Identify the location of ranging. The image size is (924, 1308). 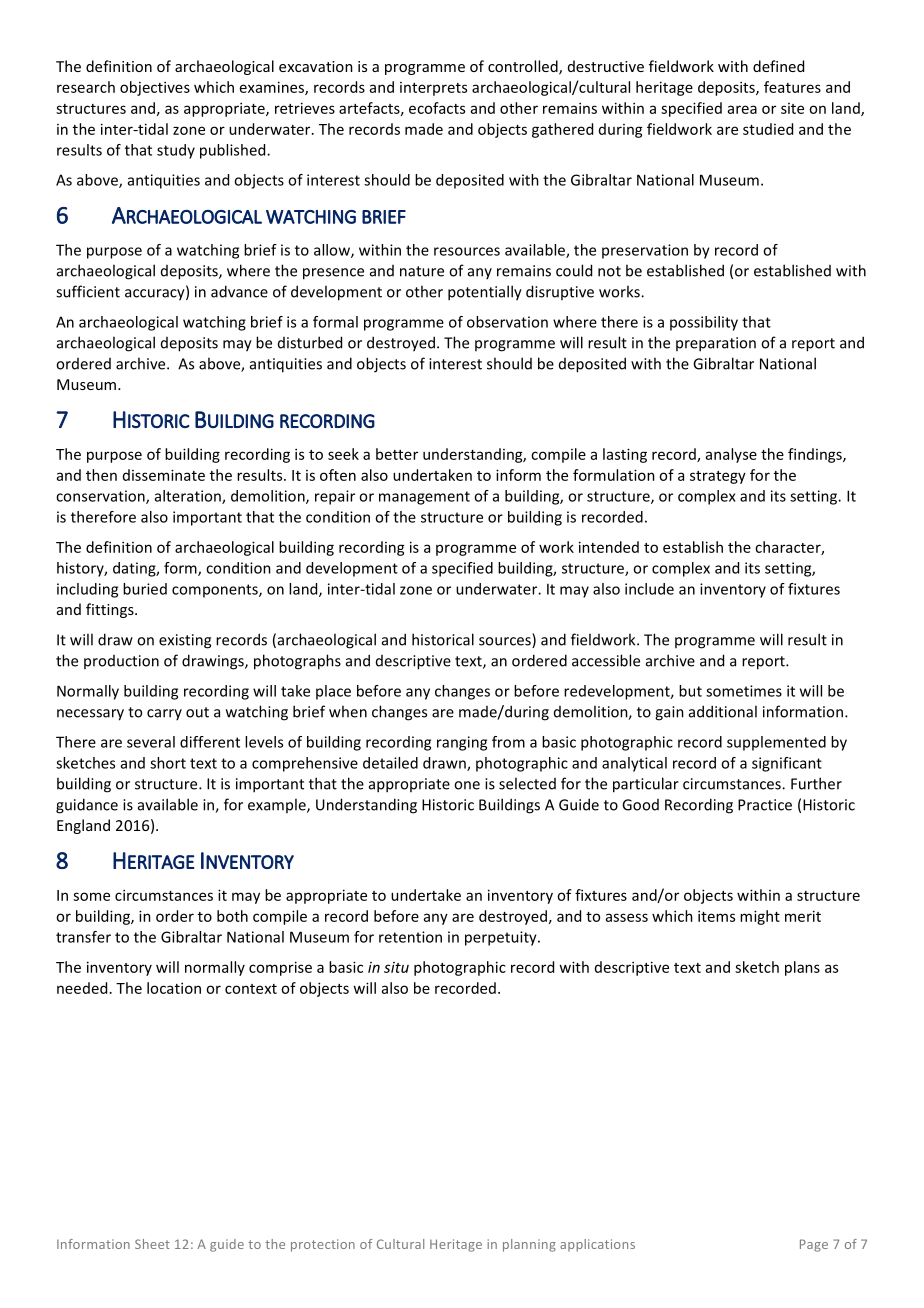
(462, 743).
